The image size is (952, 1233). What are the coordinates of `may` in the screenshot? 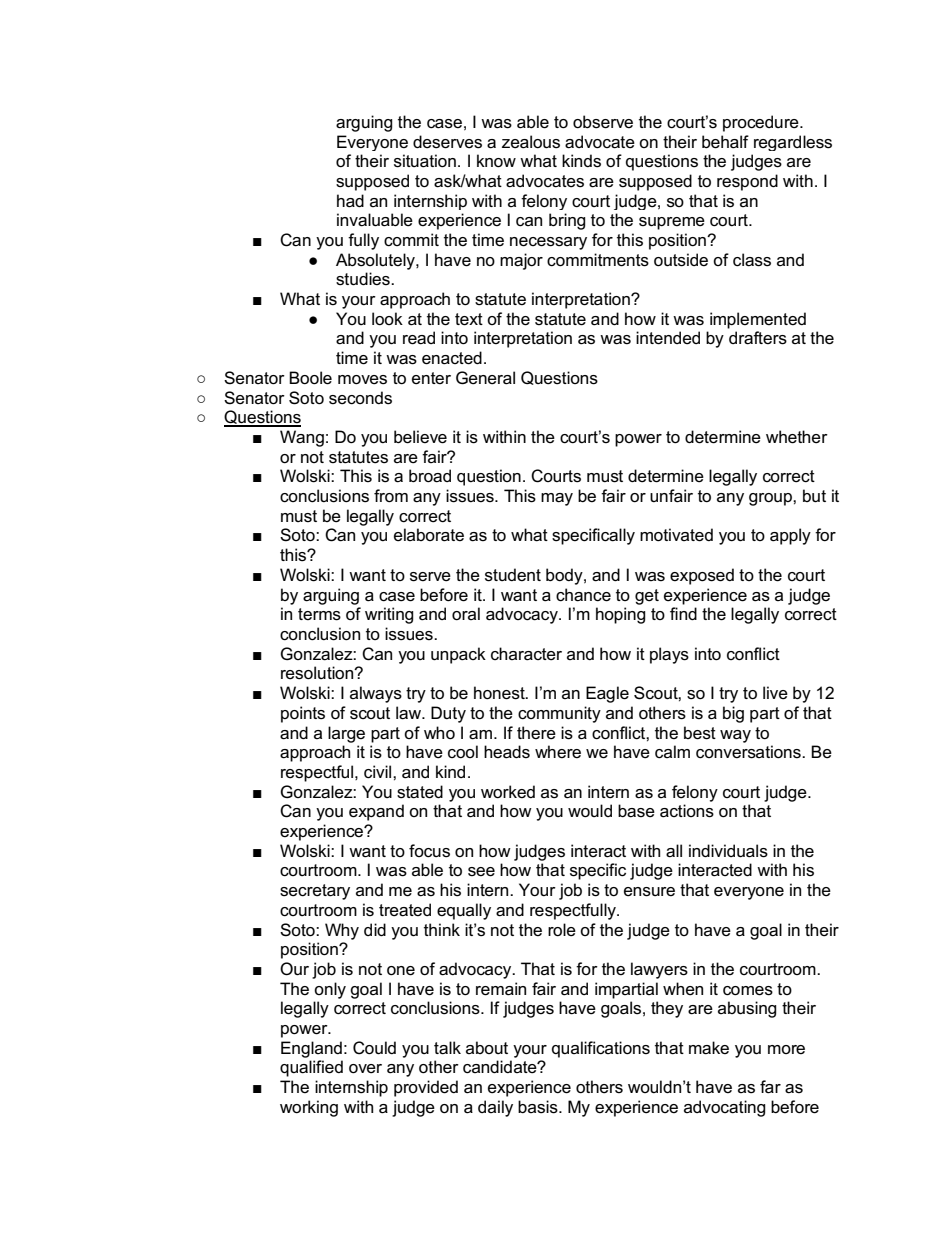 It's located at (557, 499).
